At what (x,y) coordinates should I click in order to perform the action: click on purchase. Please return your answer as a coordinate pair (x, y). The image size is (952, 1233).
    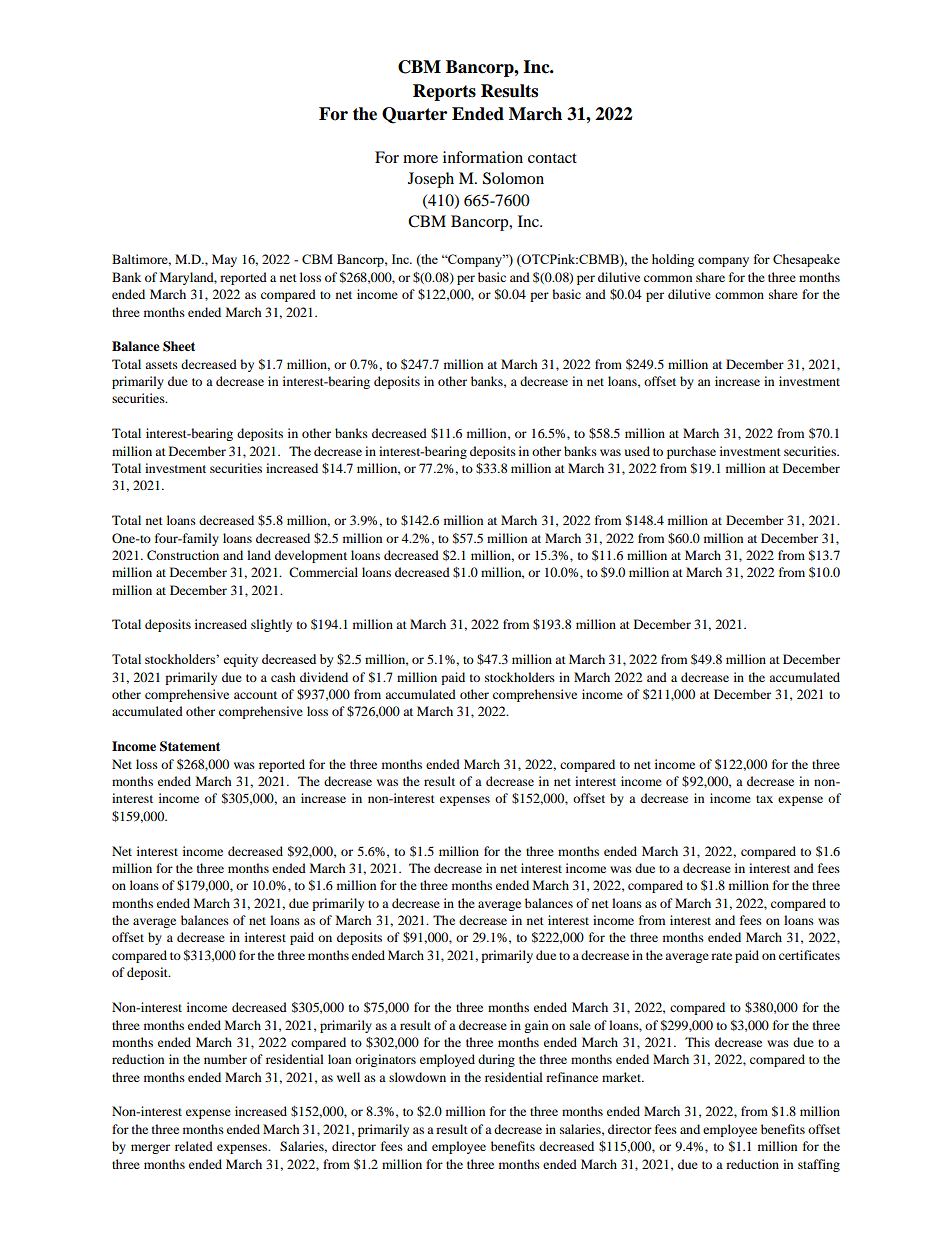
    Looking at the image, I should click on (691, 452).
